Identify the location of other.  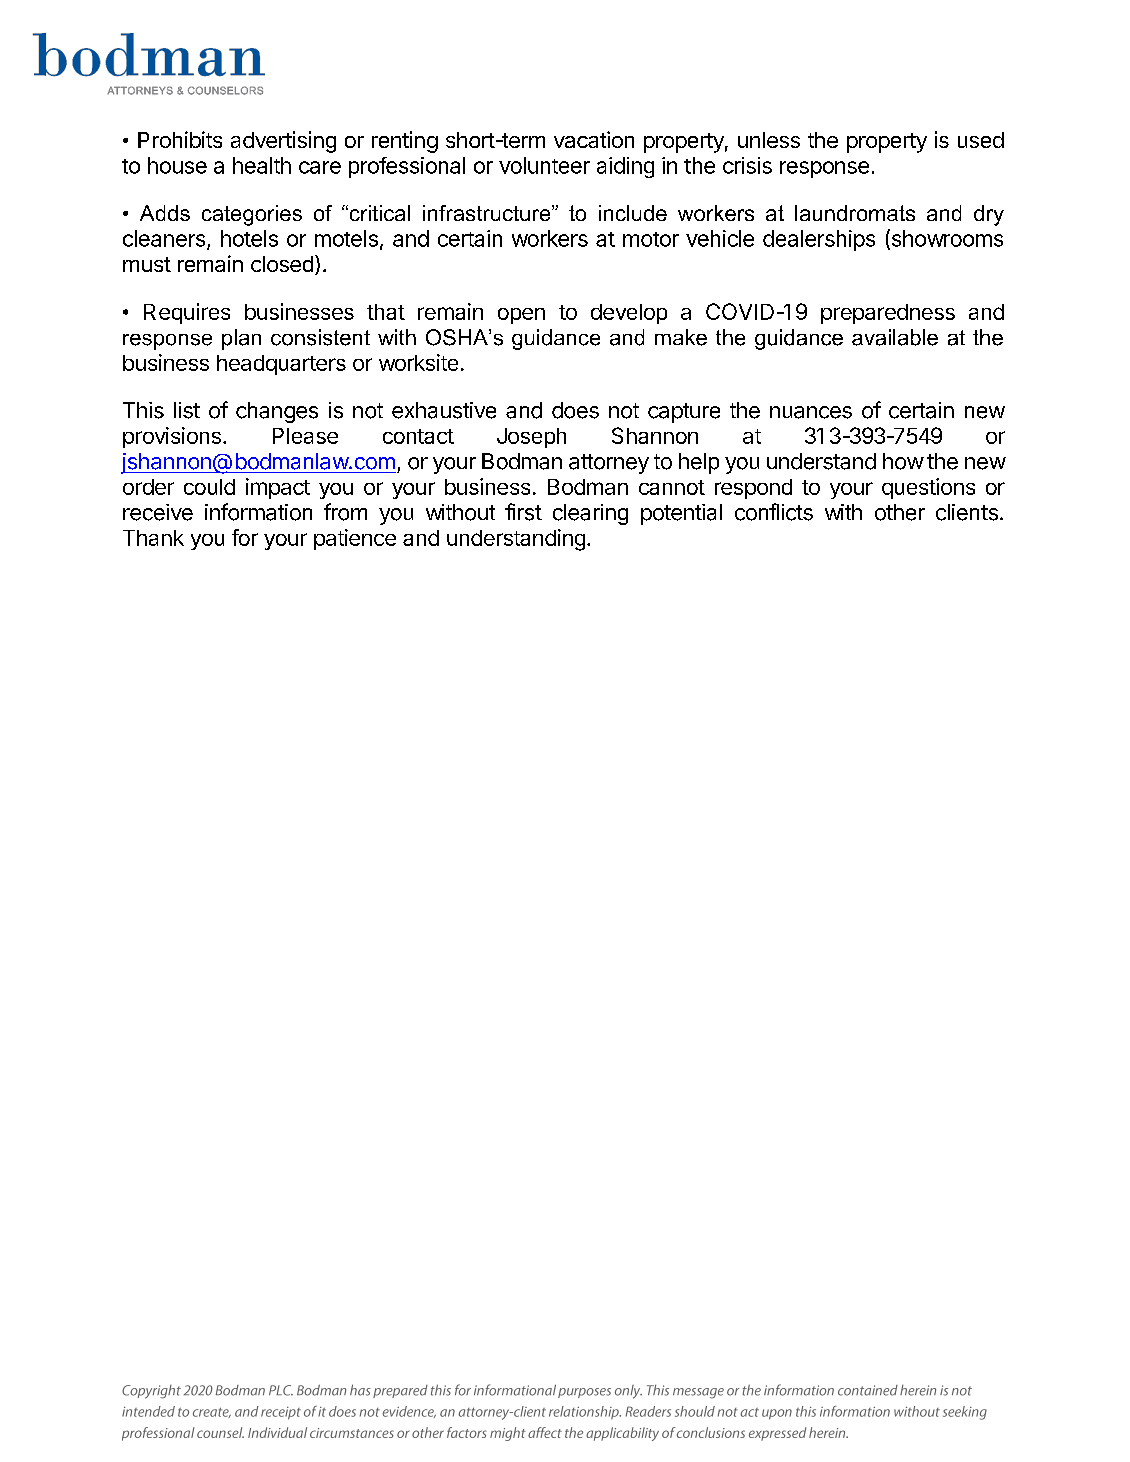
(900, 512).
